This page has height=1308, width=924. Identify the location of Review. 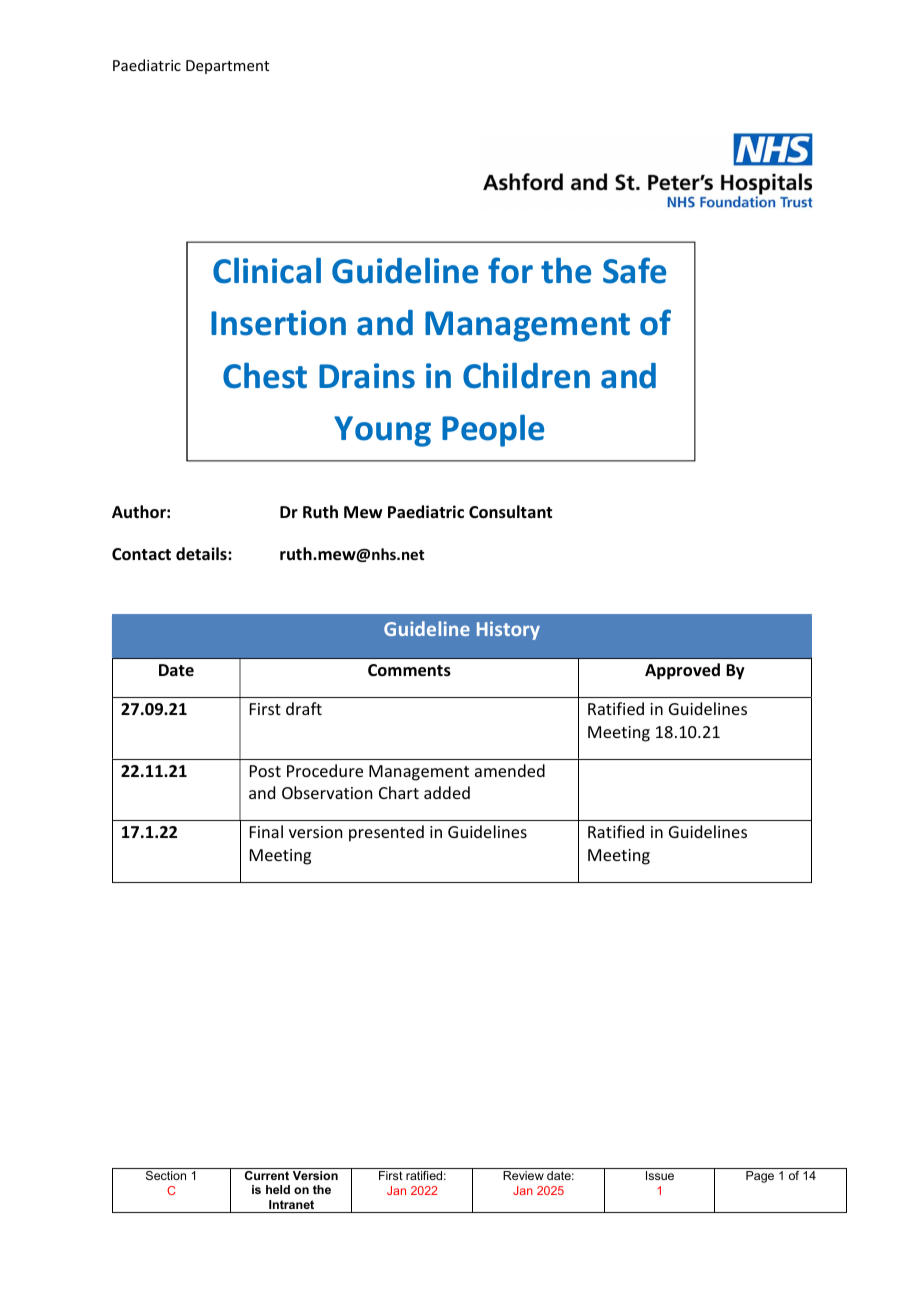
(523, 1175).
